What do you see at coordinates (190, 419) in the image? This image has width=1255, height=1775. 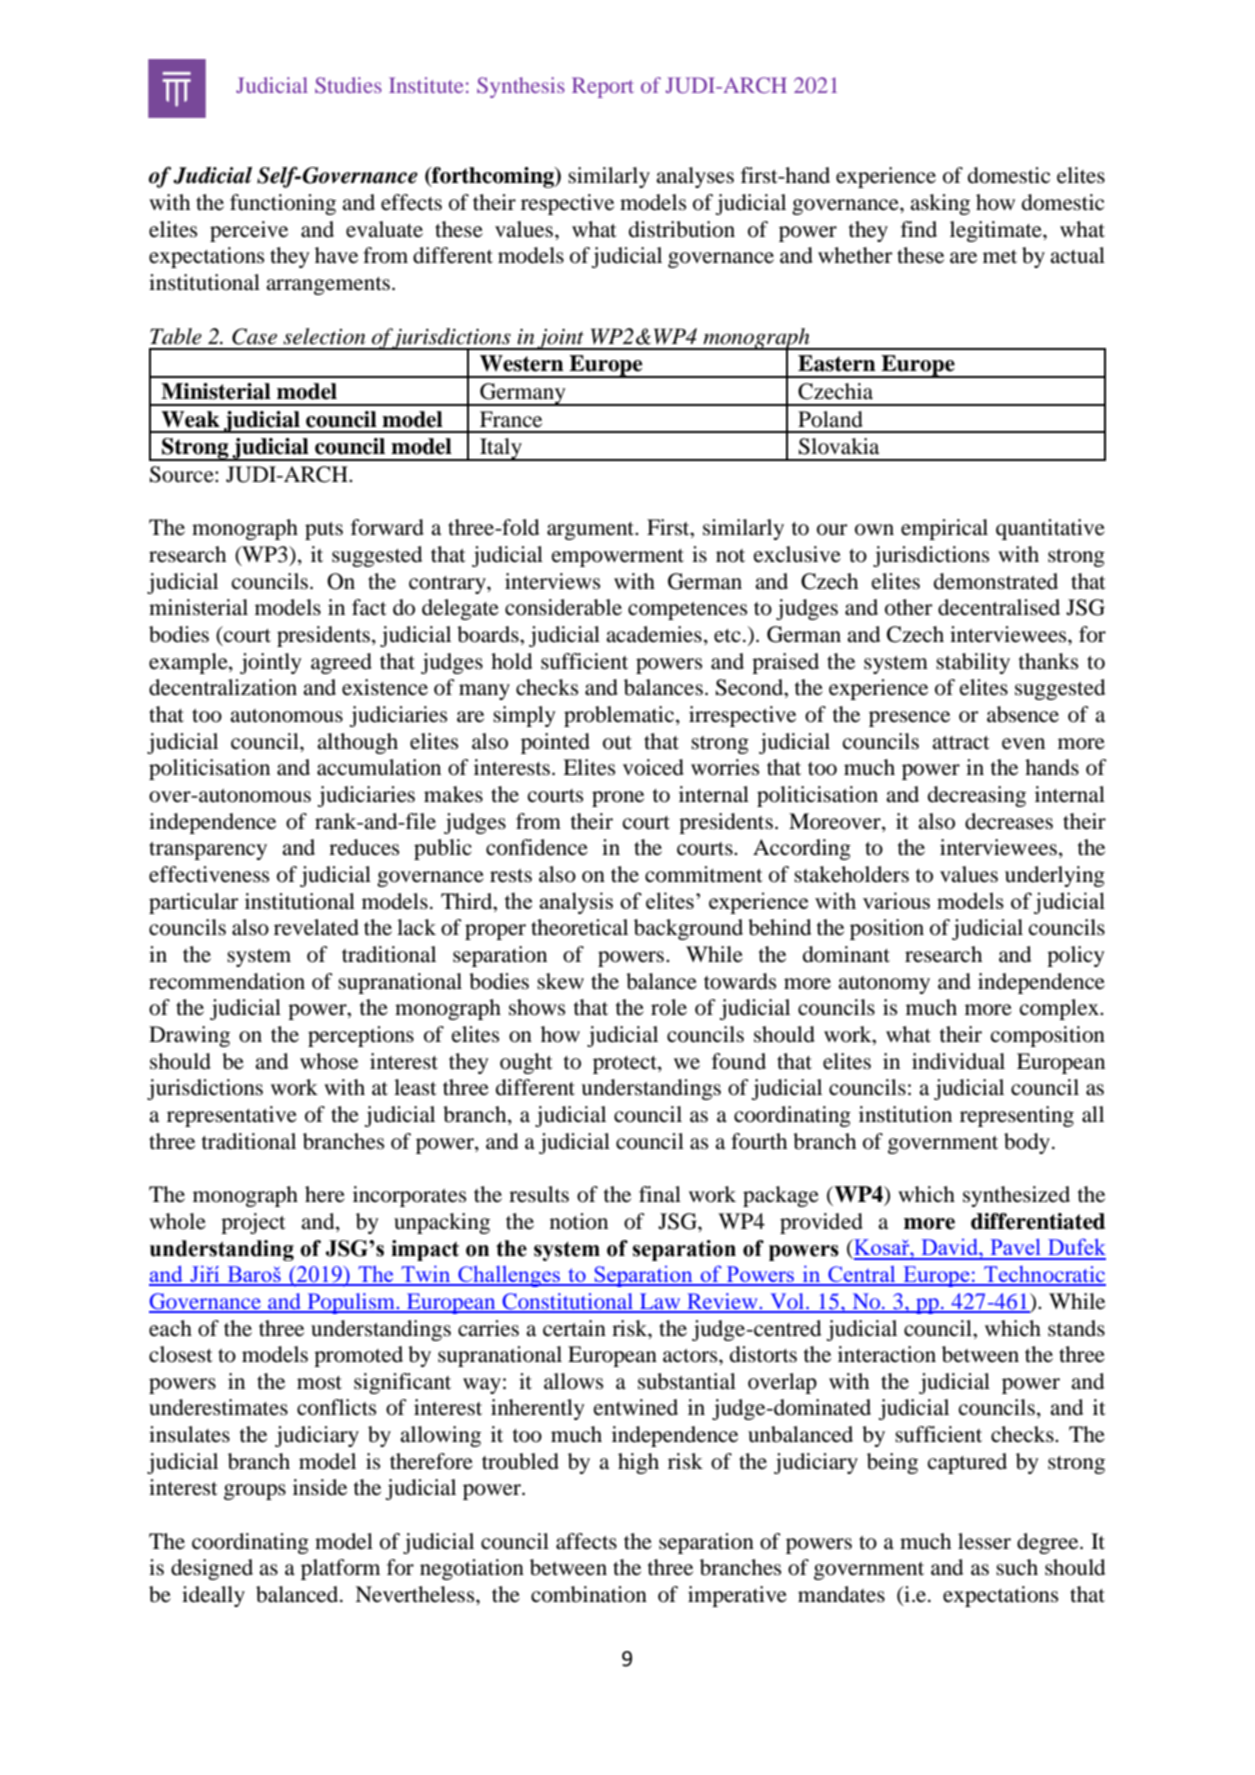 I see `Weak` at bounding box center [190, 419].
